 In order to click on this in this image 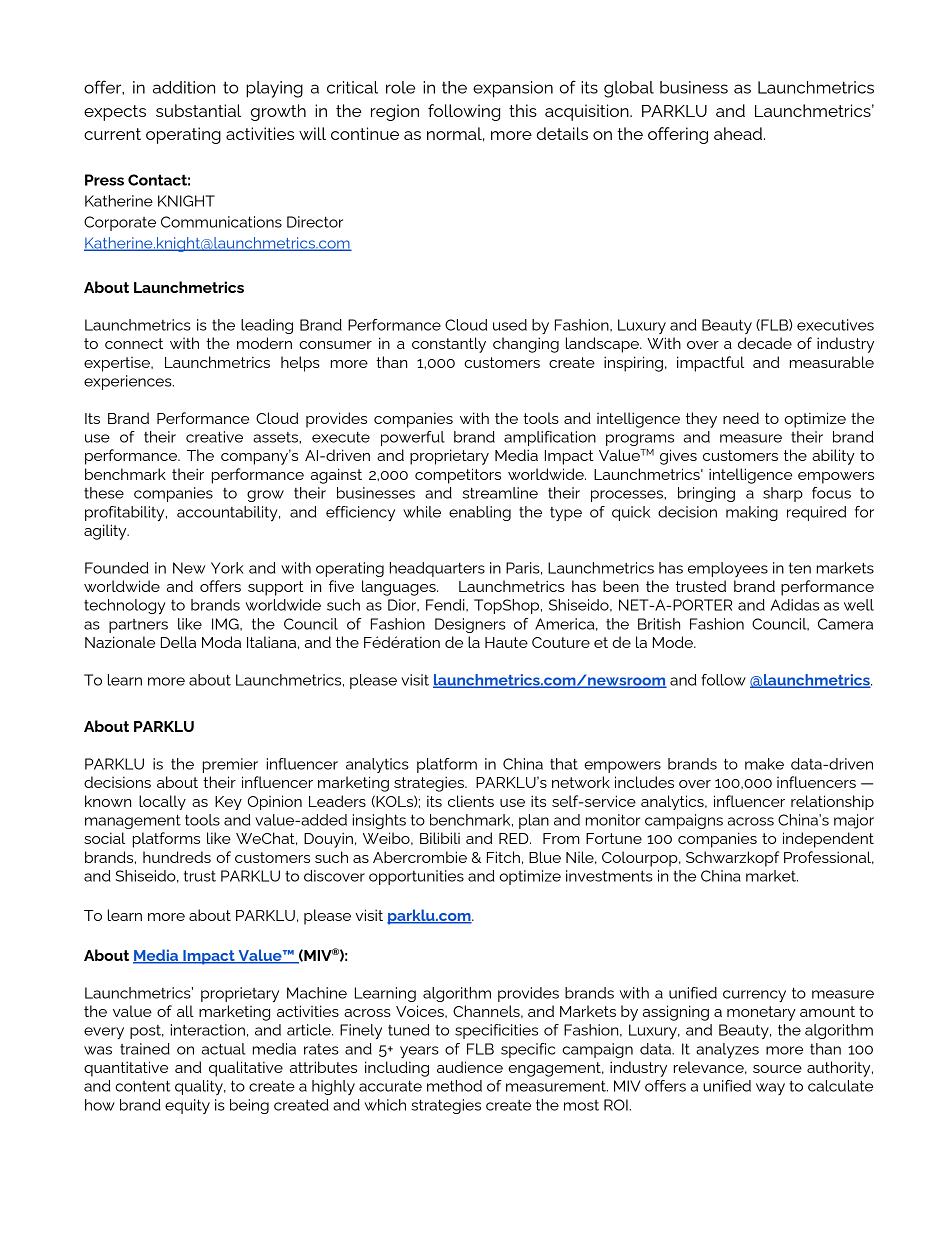, I will do `click(523, 110)`.
